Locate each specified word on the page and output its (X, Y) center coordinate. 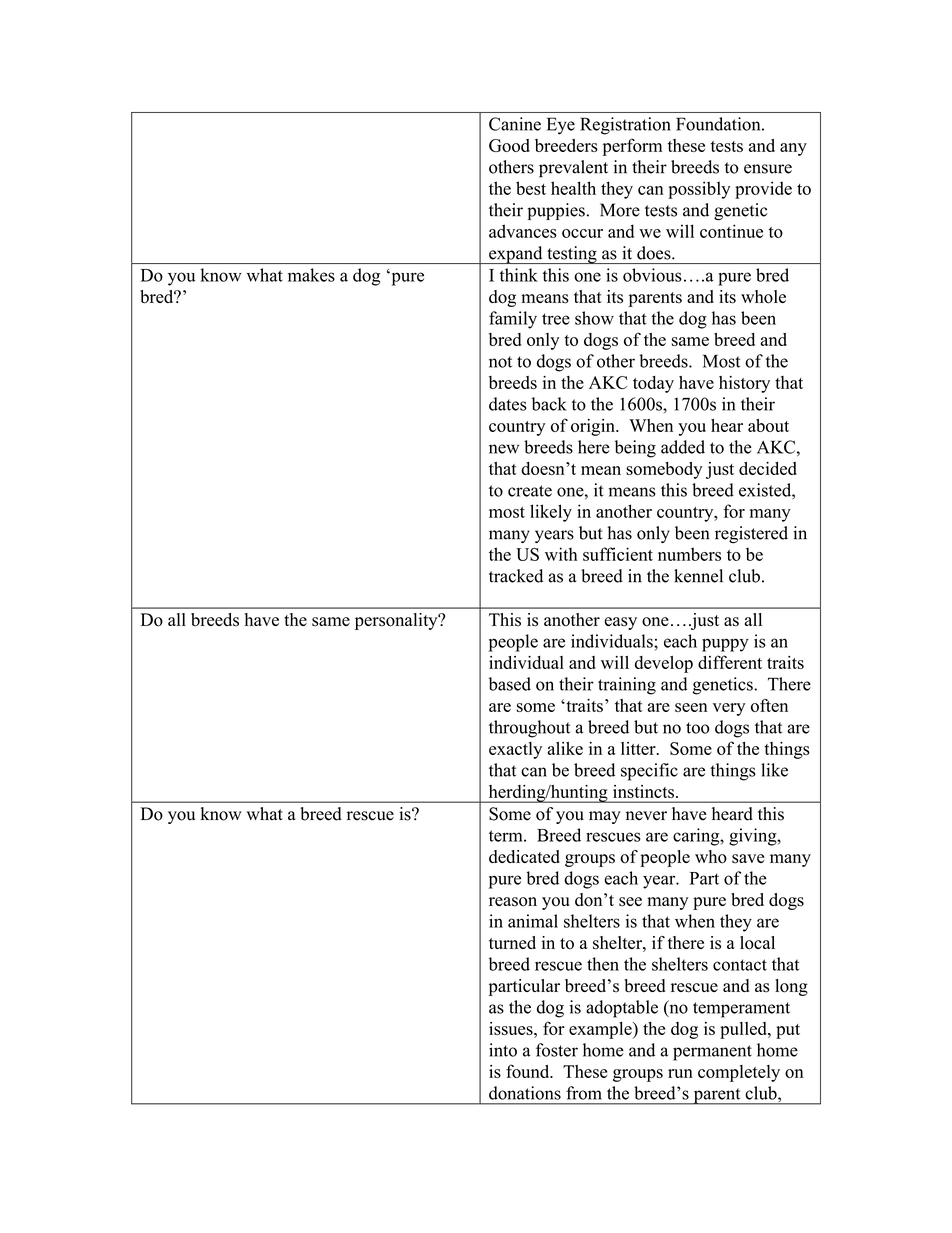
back (549, 404)
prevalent (573, 169)
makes (311, 275)
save (748, 859)
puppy (725, 645)
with (561, 554)
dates (508, 404)
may (605, 817)
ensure (768, 169)
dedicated (524, 856)
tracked (516, 576)
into (503, 1050)
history (744, 384)
